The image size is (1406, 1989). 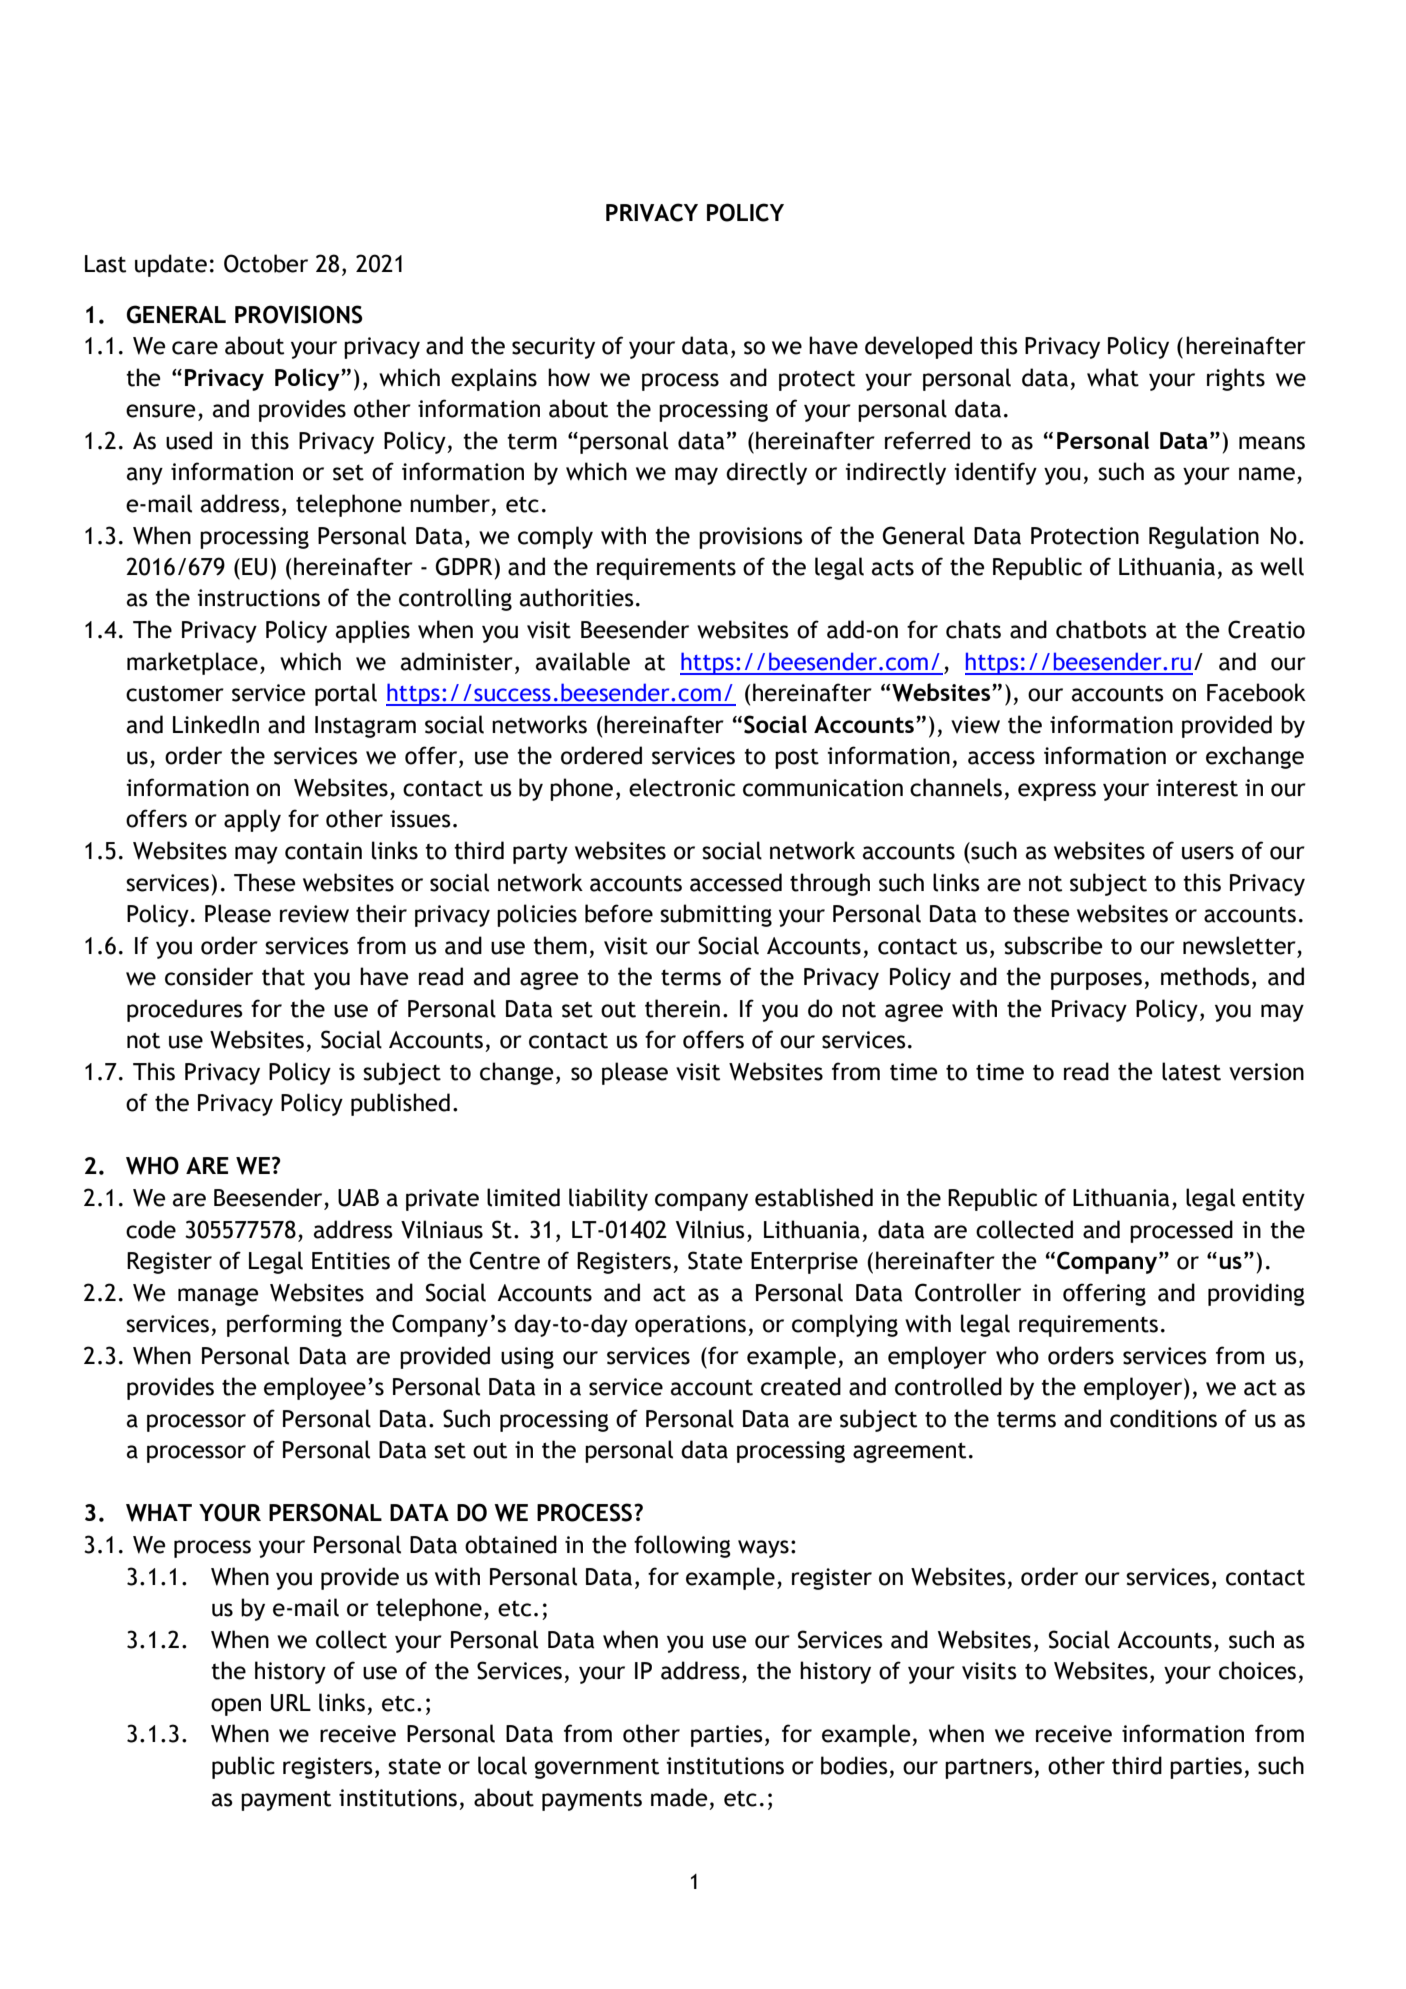 What do you see at coordinates (1236, 379) in the screenshot?
I see `rights` at bounding box center [1236, 379].
